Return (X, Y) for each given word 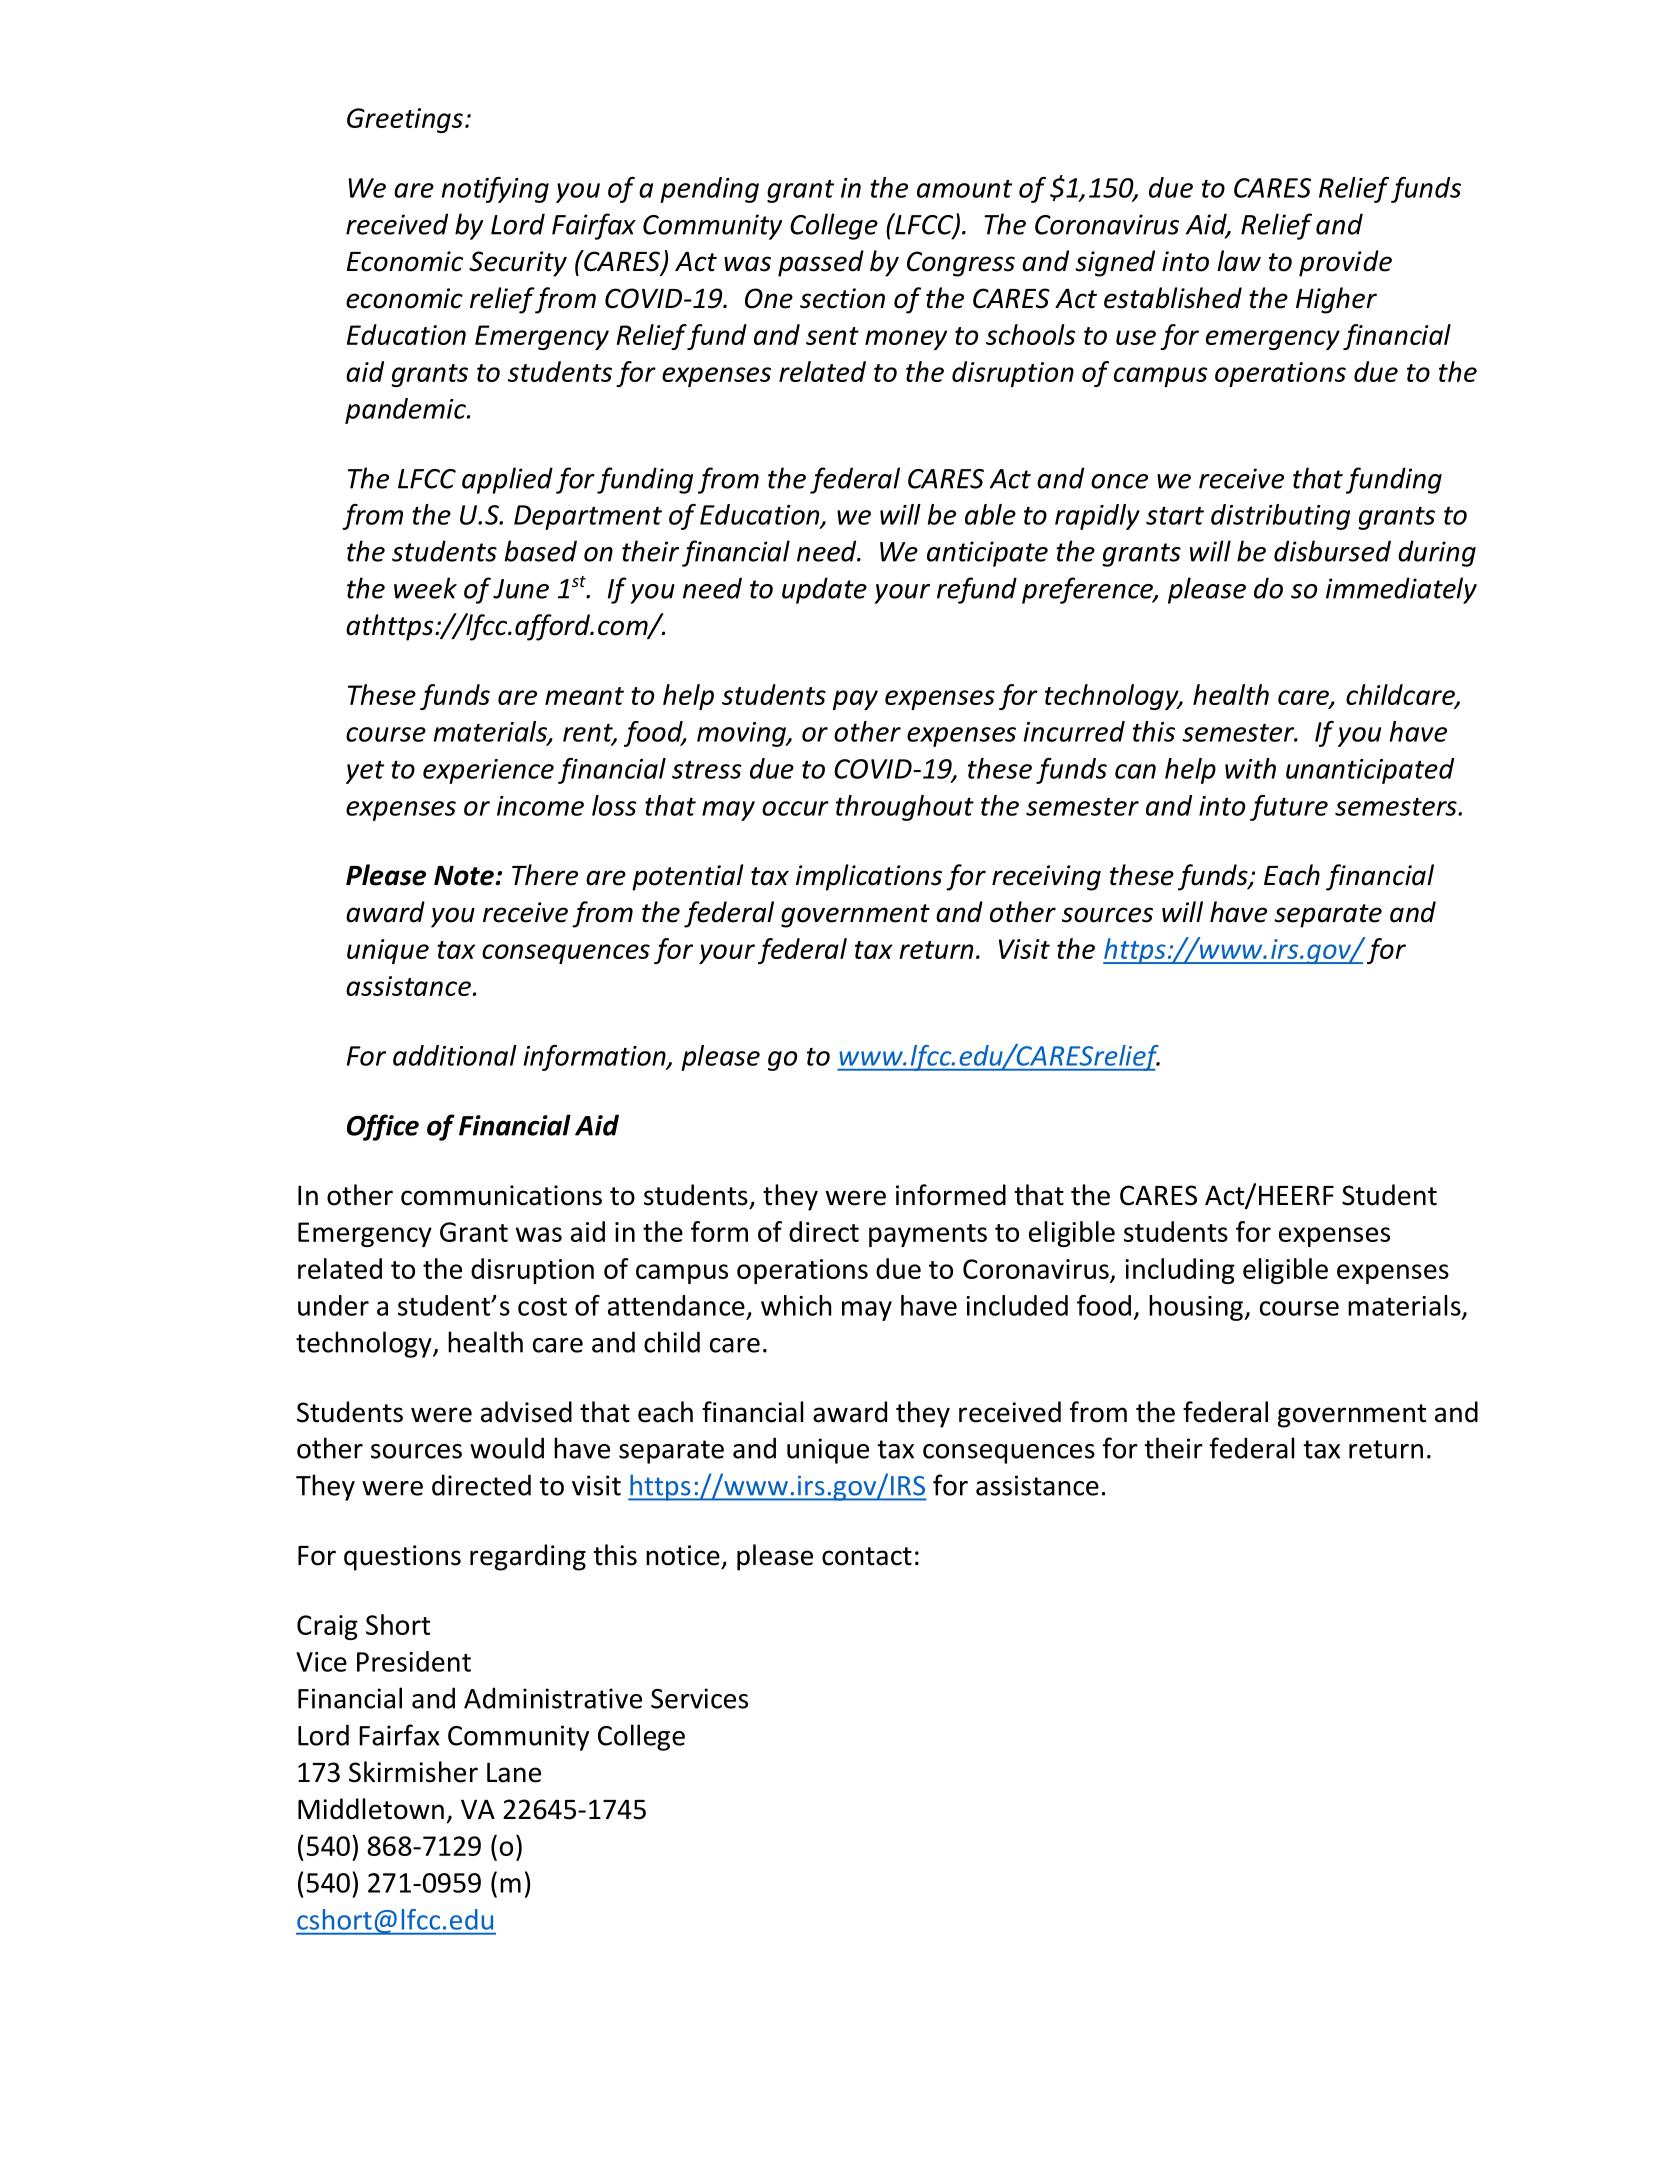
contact (867, 1556)
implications (869, 877)
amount (964, 189)
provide (1345, 263)
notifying (495, 190)
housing (1197, 1308)
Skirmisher (413, 1772)
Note (464, 876)
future (1289, 808)
